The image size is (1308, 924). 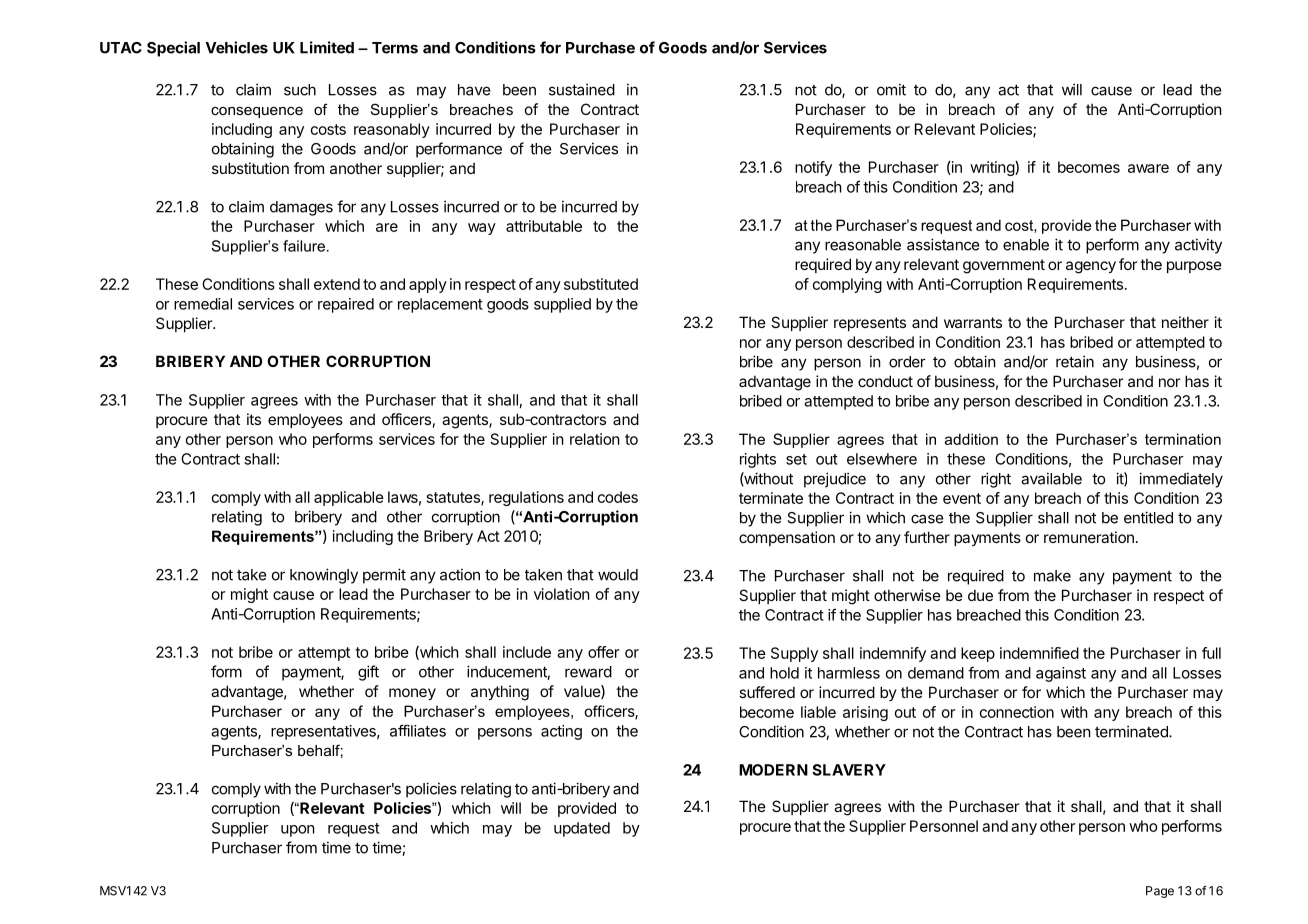 I want to click on make, so click(x=1052, y=576).
